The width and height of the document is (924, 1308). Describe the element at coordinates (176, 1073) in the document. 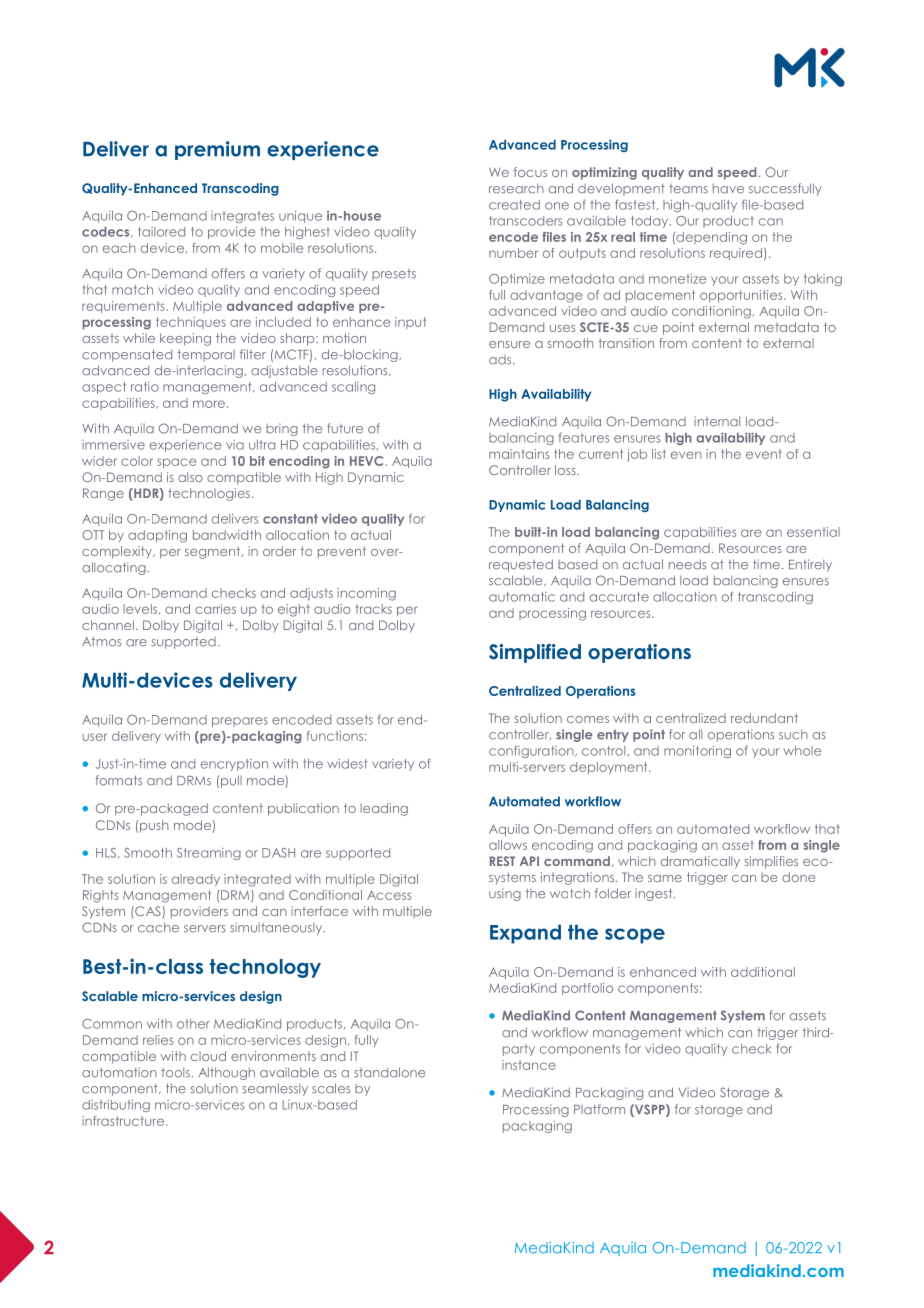

I see `tools` at that location.
